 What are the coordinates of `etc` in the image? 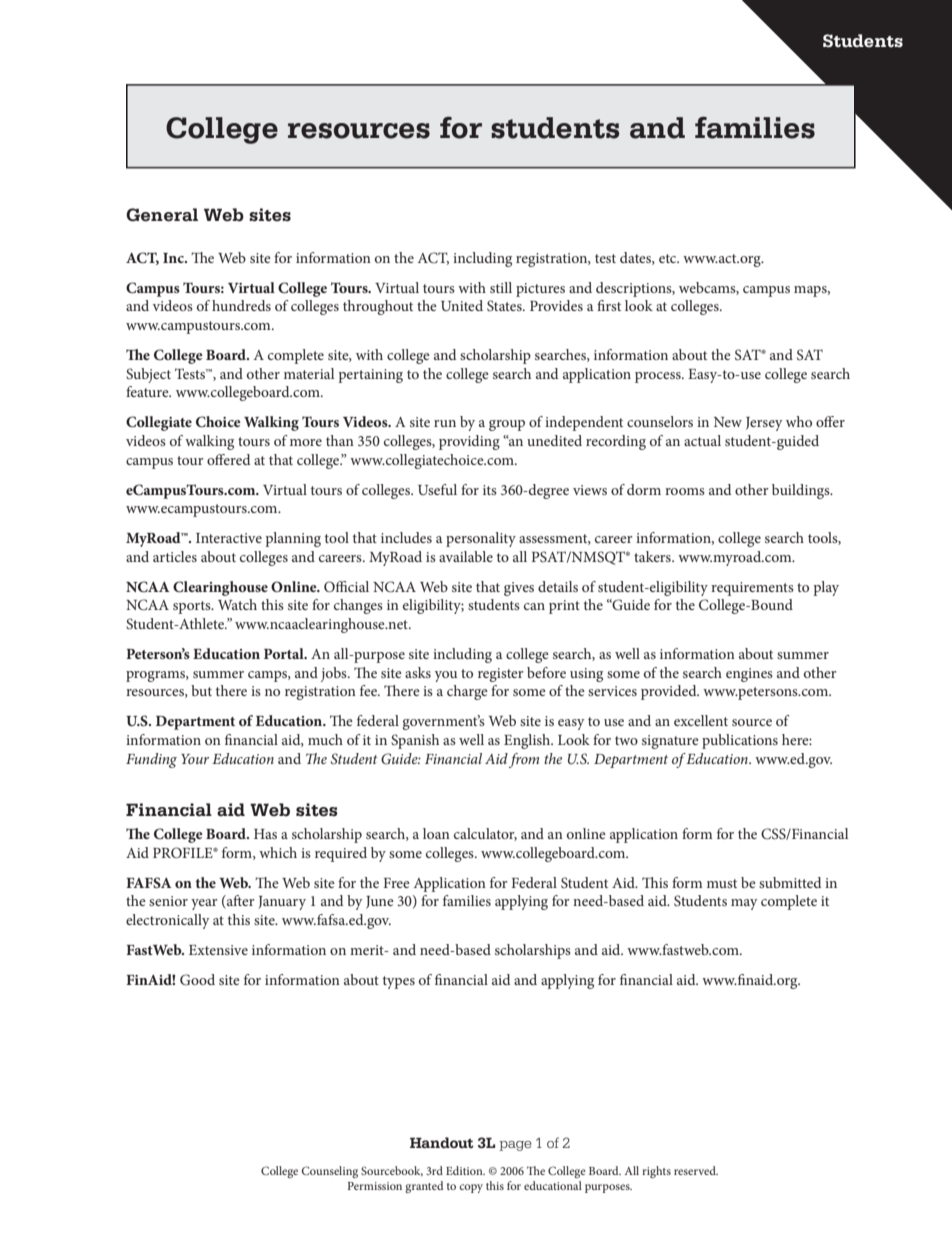 It's located at (669, 258).
